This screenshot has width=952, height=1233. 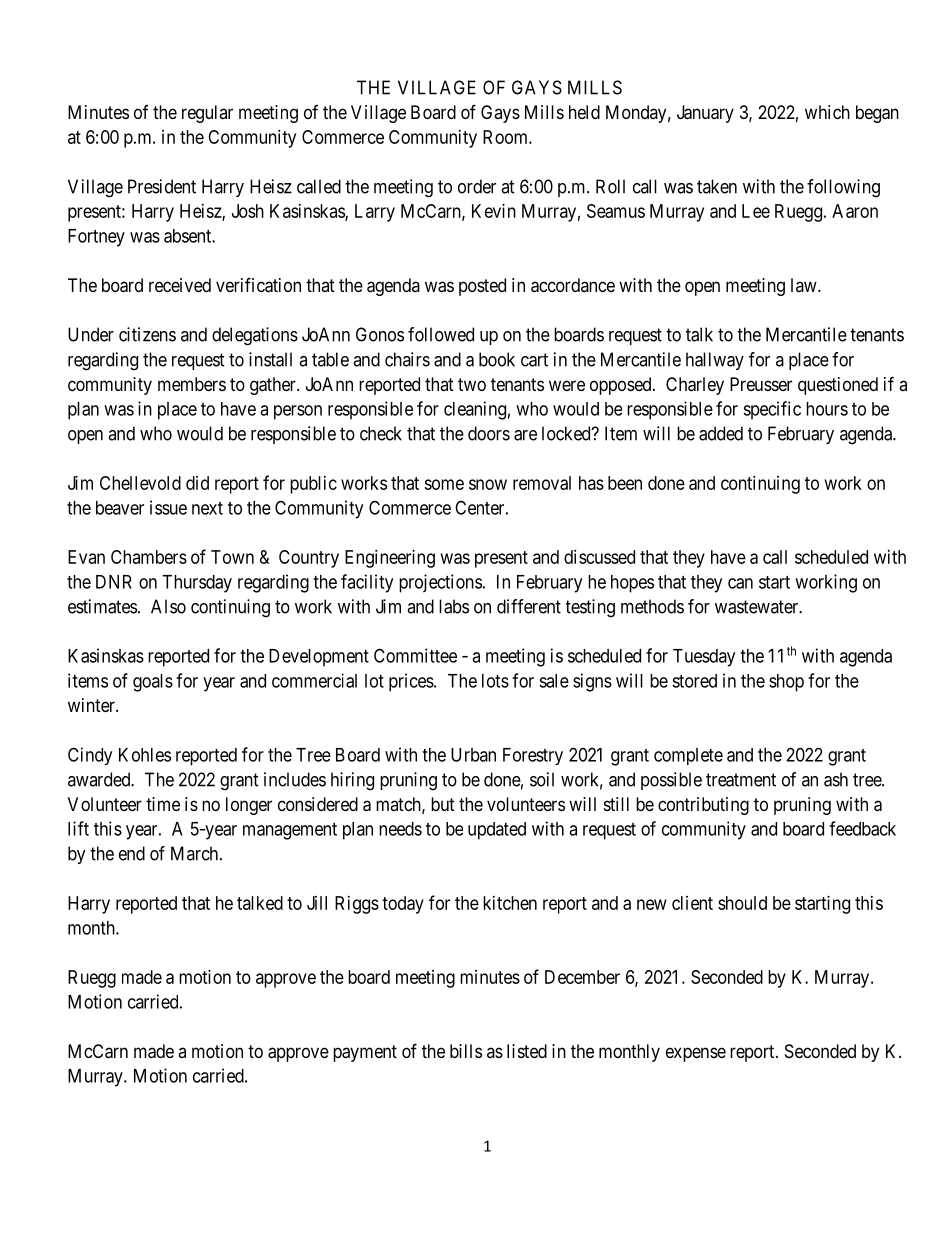 What do you see at coordinates (163, 804) in the screenshot?
I see `time` at bounding box center [163, 804].
